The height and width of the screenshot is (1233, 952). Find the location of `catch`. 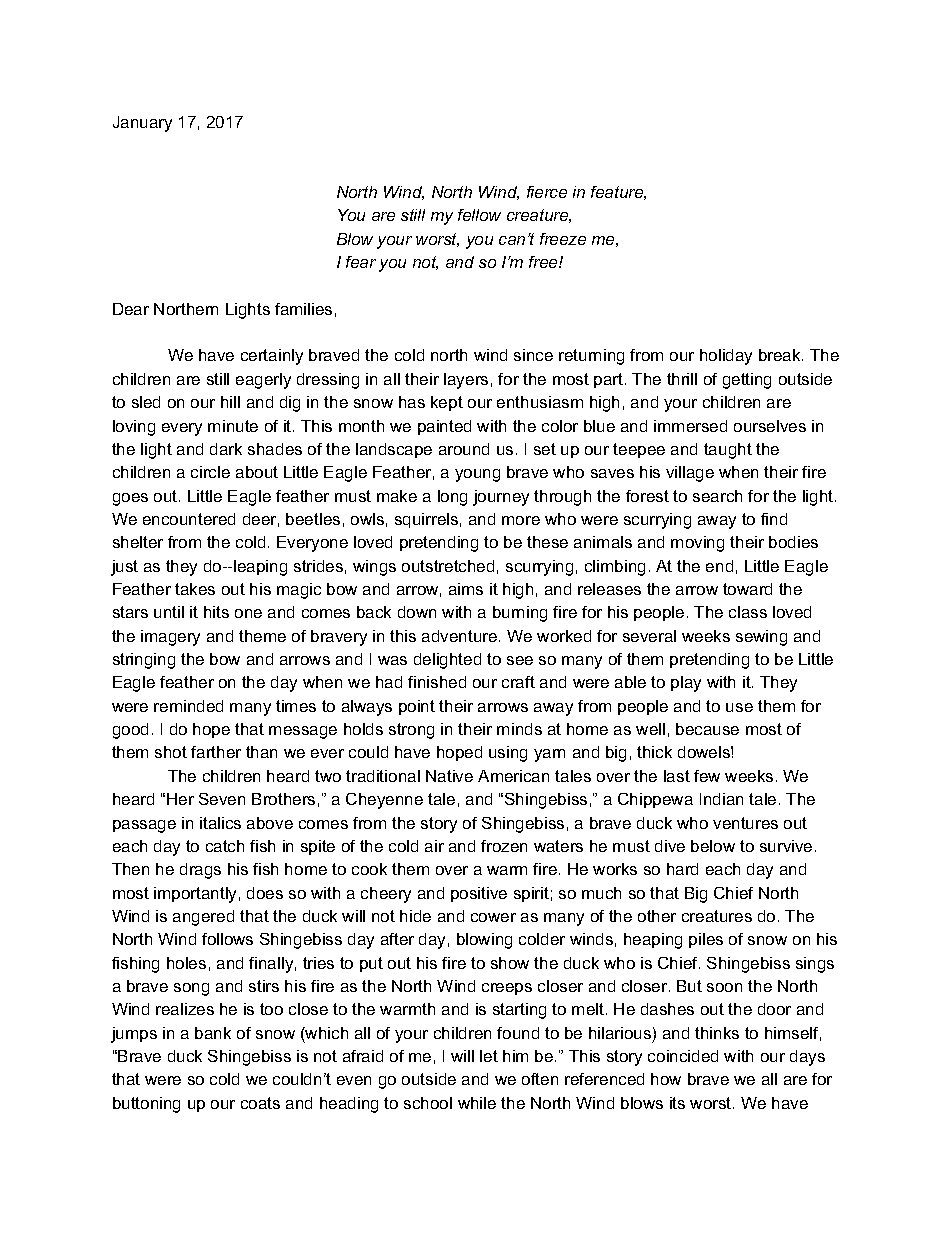

catch is located at coordinates (225, 846).
